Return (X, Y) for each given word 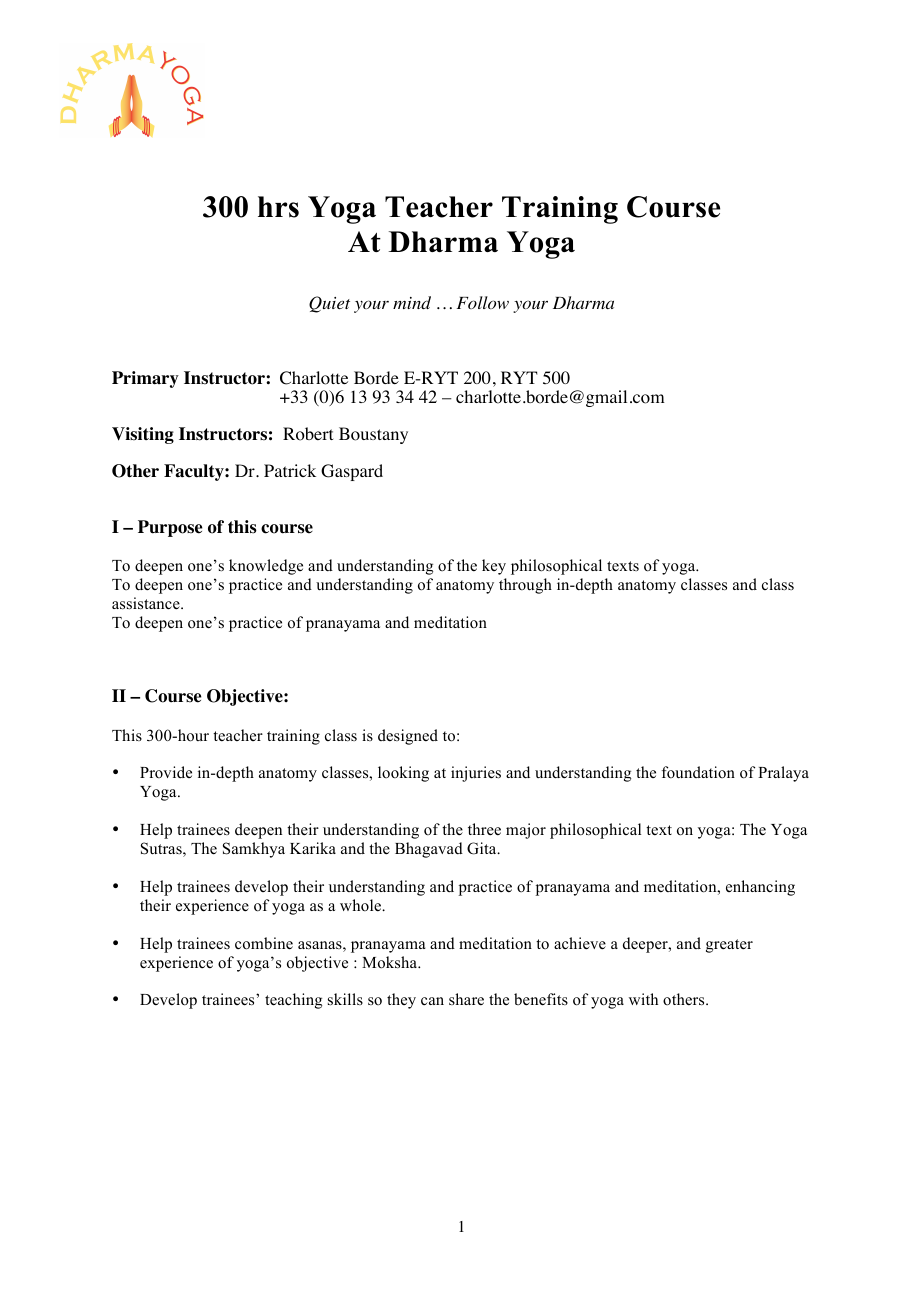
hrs (278, 207)
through (525, 586)
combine (264, 943)
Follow (483, 302)
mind (412, 302)
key (494, 567)
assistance (147, 603)
